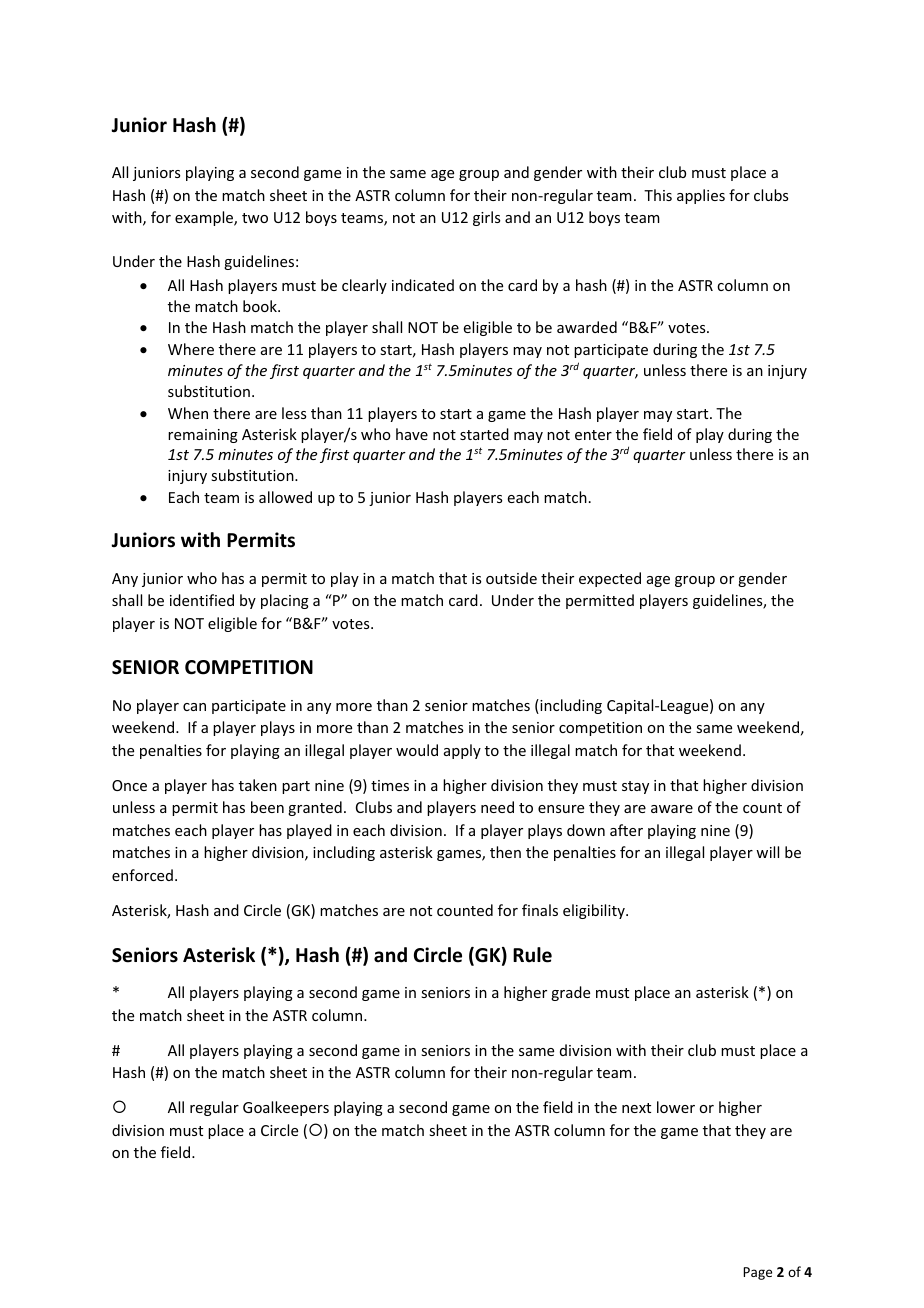 The width and height of the screenshot is (924, 1308). Describe the element at coordinates (486, 218) in the screenshot. I see `girls` at that location.
